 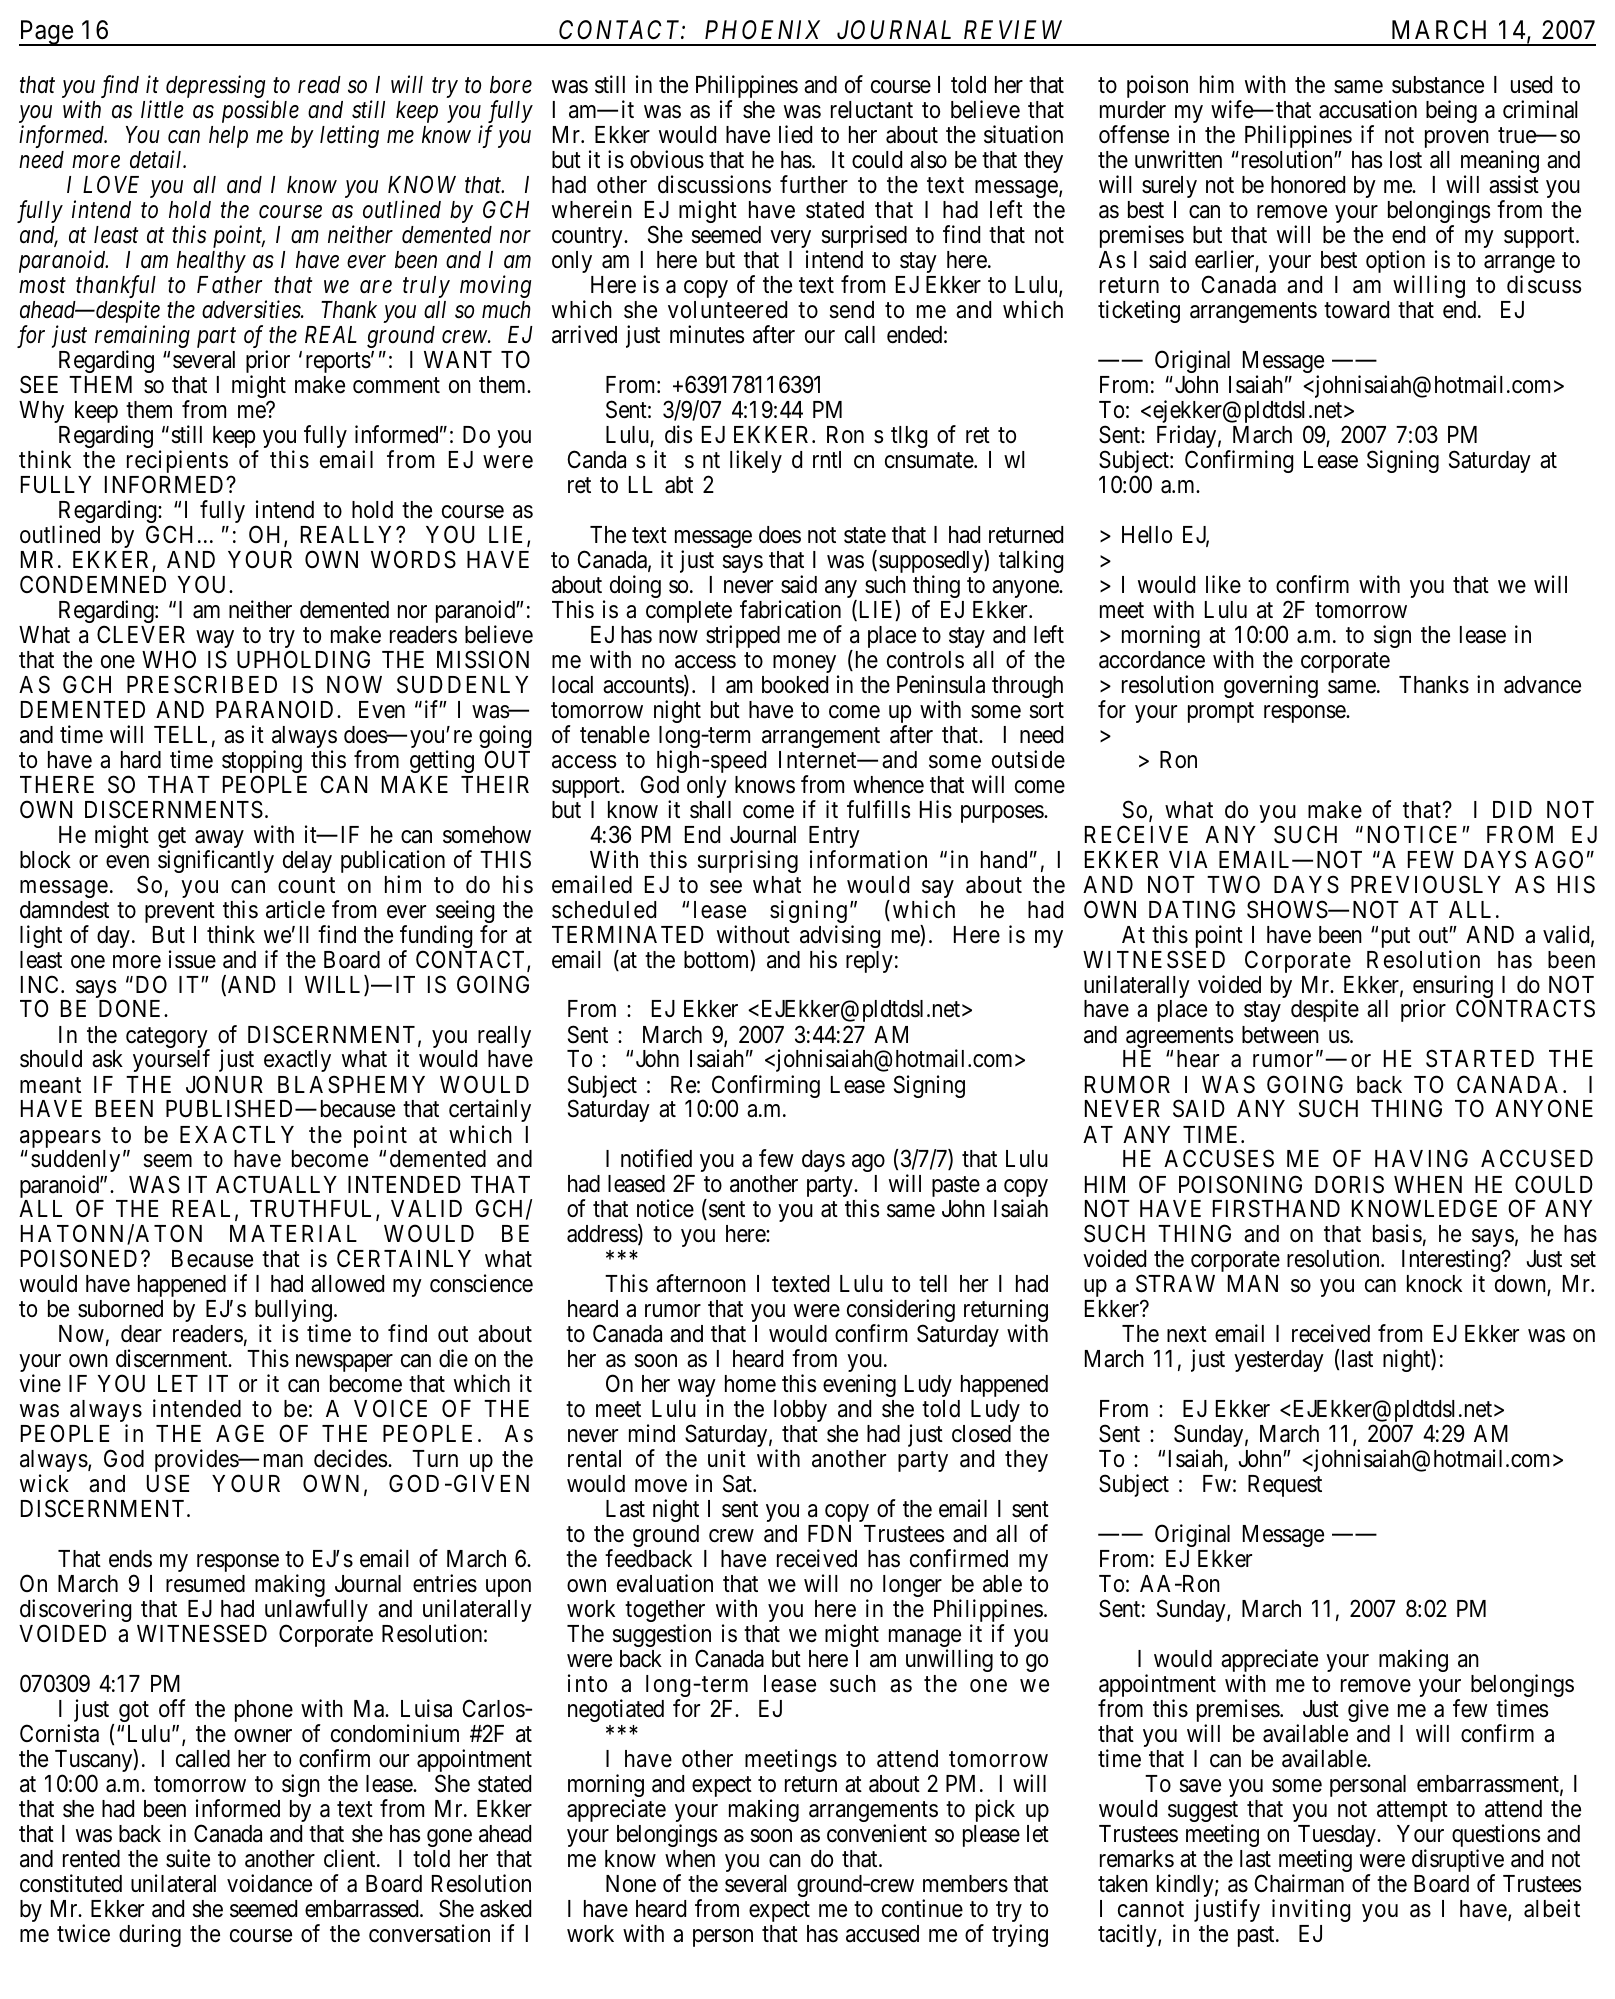 I want to click on fabrication, so click(x=790, y=609).
